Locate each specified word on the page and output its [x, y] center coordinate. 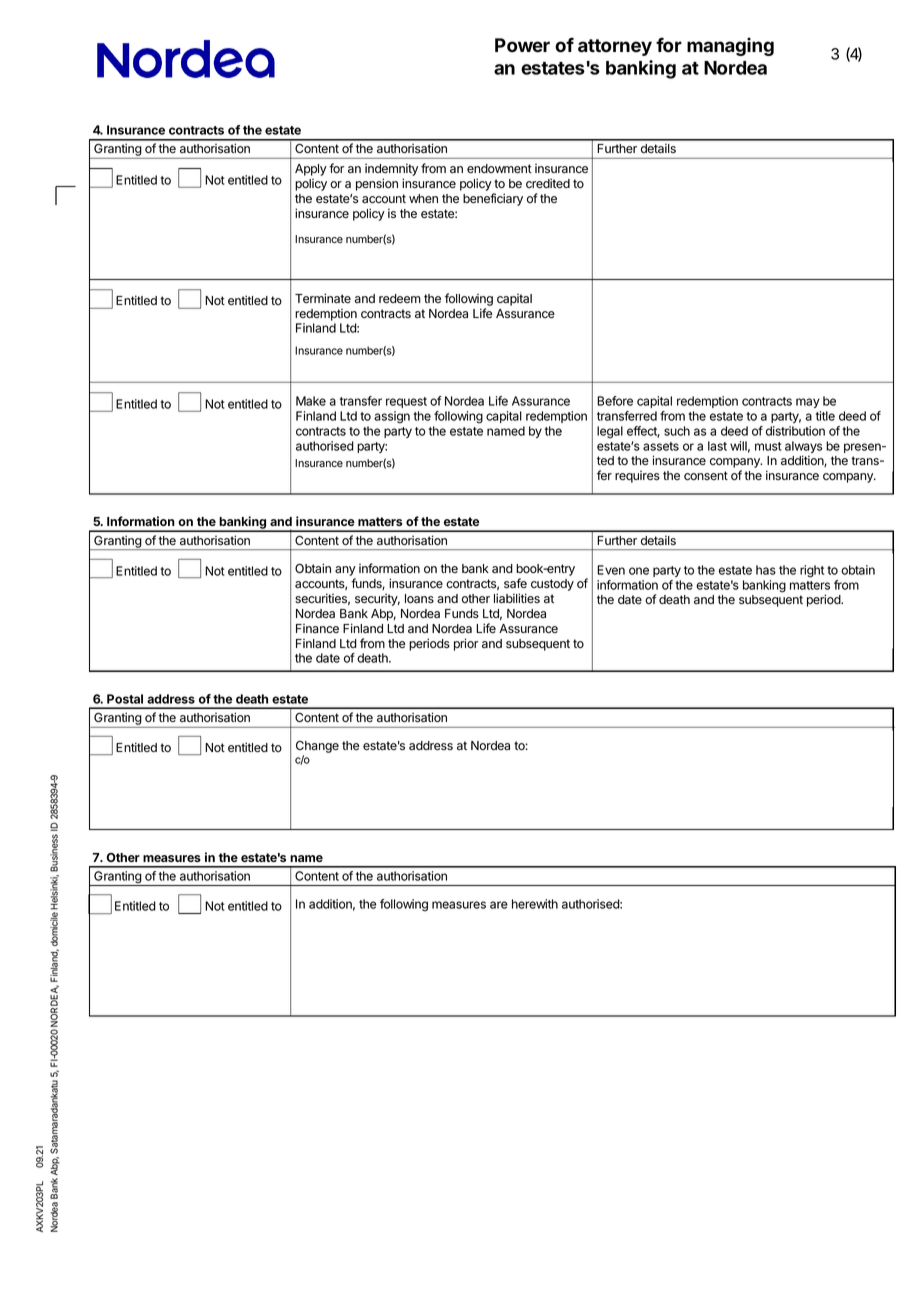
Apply [311, 170]
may [808, 403]
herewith [535, 904]
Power [522, 45]
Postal [125, 699]
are [499, 905]
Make [311, 401]
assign [392, 417]
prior [466, 644]
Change [317, 747]
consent [706, 476]
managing [730, 46]
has [766, 570]
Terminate [323, 298]
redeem [400, 298]
